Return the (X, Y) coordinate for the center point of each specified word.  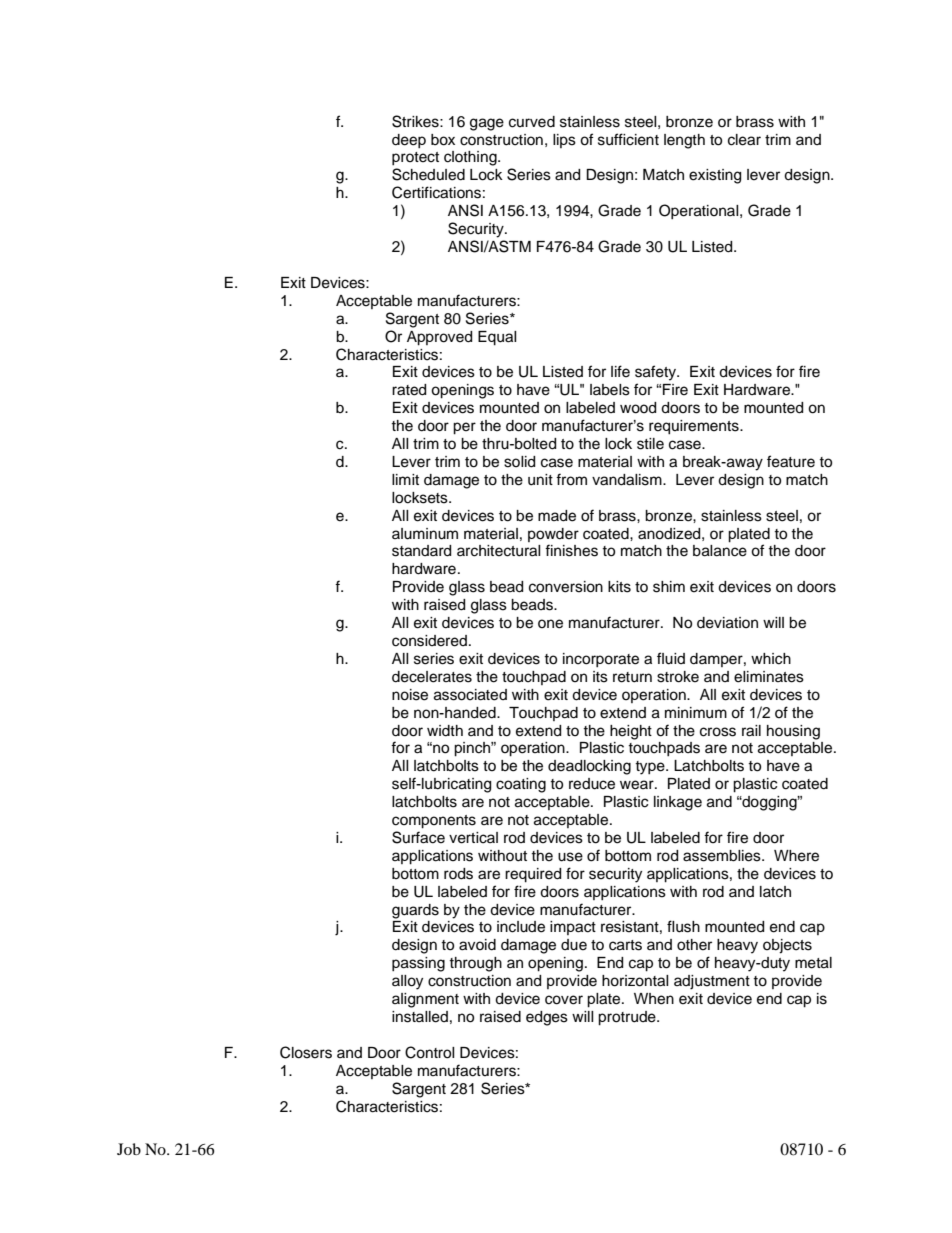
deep (409, 141)
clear (744, 140)
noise (410, 695)
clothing (471, 158)
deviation (727, 623)
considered (431, 641)
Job (129, 1149)
